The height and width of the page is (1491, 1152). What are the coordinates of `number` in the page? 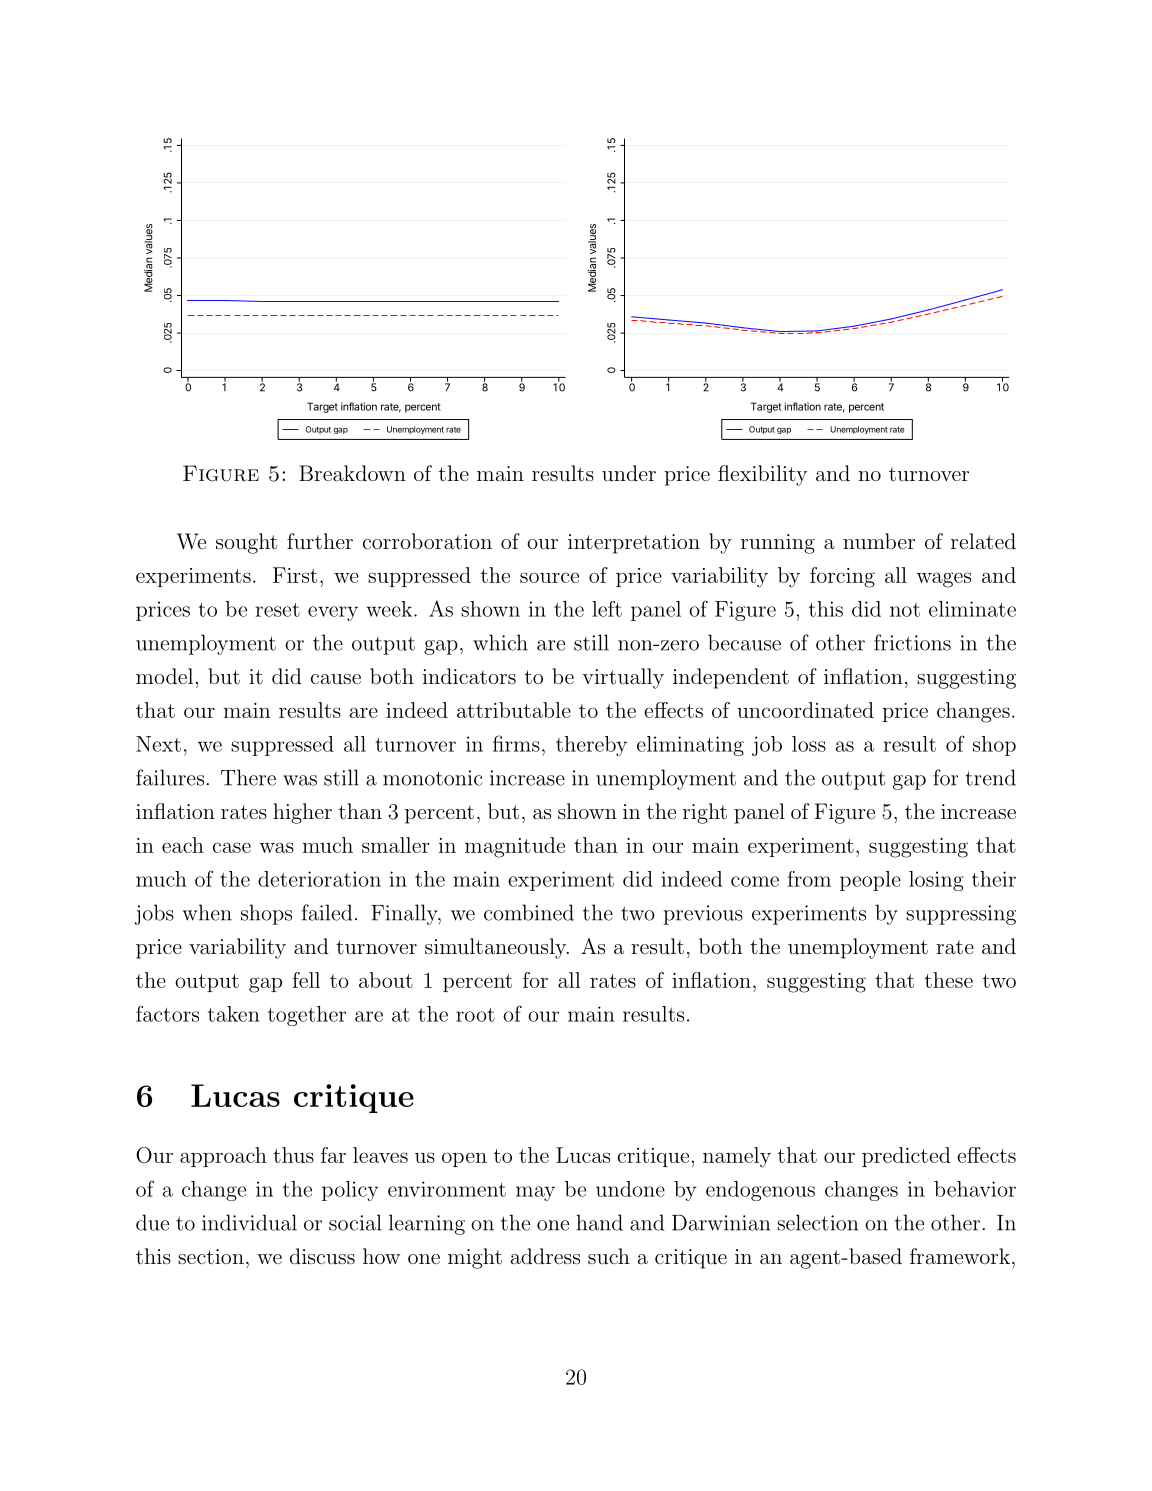 It's located at (879, 541).
